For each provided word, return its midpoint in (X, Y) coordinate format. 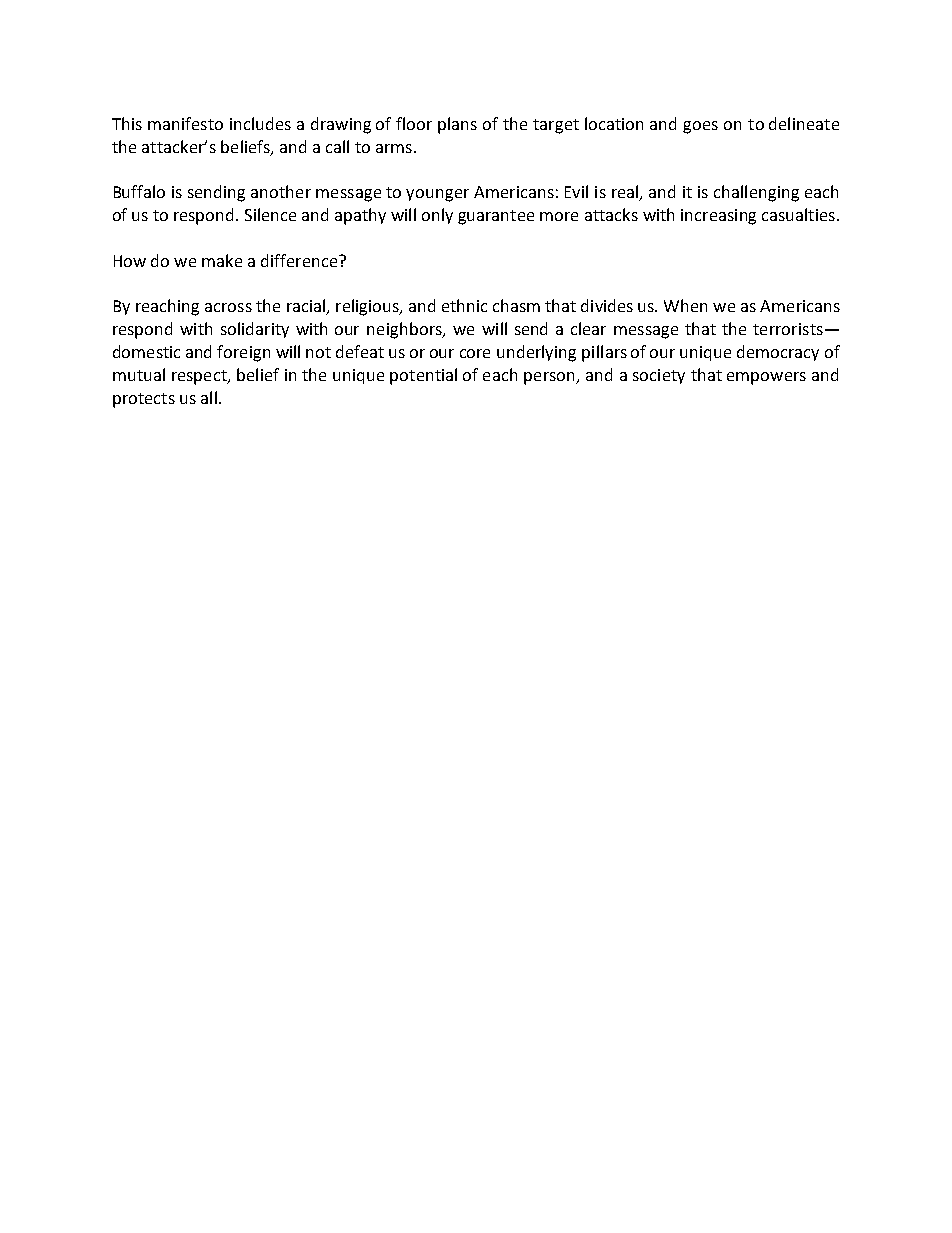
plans (457, 125)
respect (200, 377)
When (685, 305)
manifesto (185, 123)
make (222, 260)
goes (700, 127)
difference (299, 260)
